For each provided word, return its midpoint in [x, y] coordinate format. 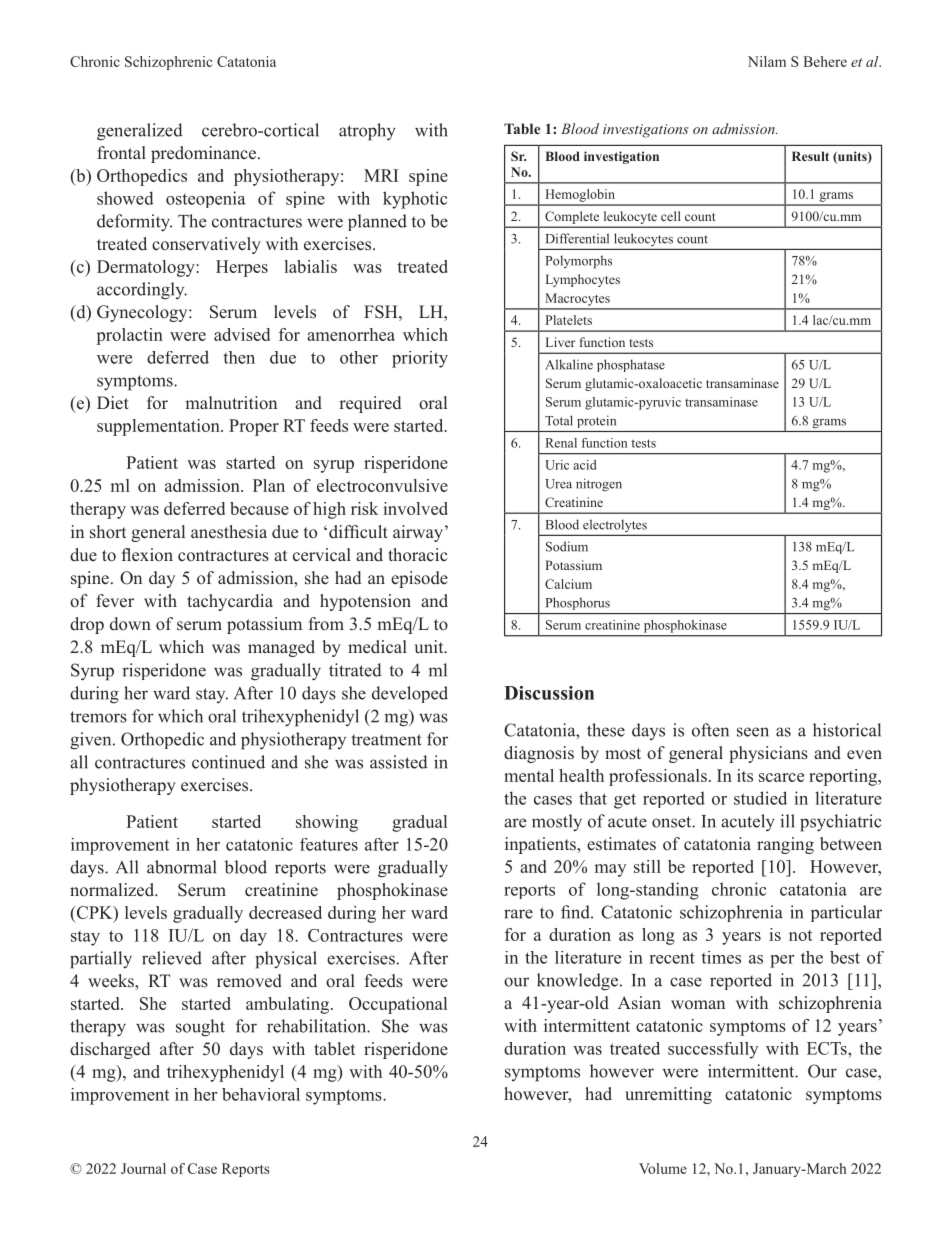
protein [596, 421]
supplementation [159, 427]
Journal [143, 1168]
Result [810, 156]
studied [760, 798]
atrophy [367, 132]
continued [228, 762]
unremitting [668, 1095]
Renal [561, 443]
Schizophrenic [168, 63]
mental [529, 775]
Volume [663, 1168]
